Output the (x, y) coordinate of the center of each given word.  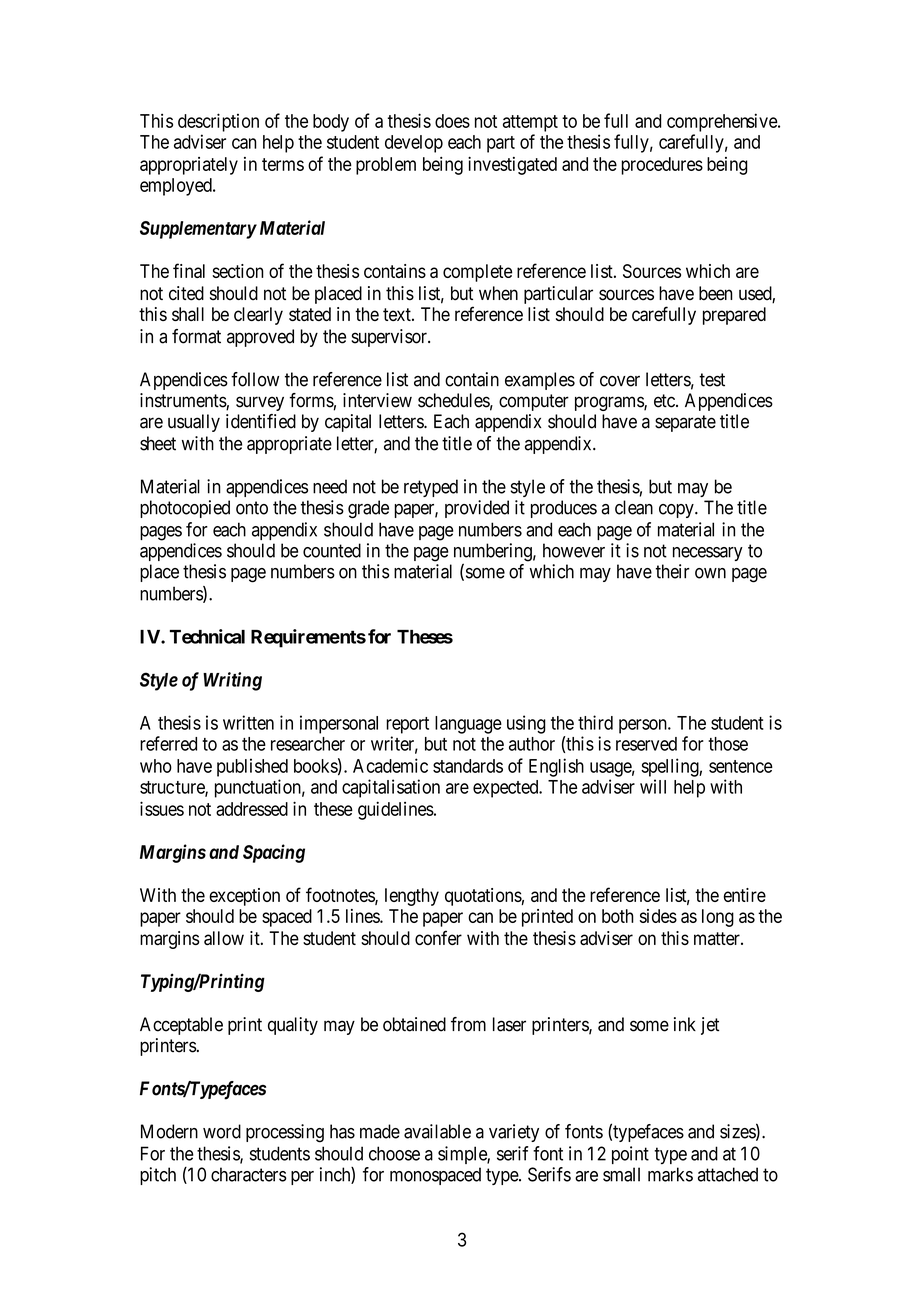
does (452, 121)
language (468, 725)
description (218, 122)
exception (244, 897)
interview (377, 400)
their (673, 571)
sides (658, 916)
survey (260, 403)
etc (665, 401)
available (437, 1131)
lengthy (412, 897)
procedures (662, 166)
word (222, 1131)
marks (670, 1174)
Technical (207, 636)
